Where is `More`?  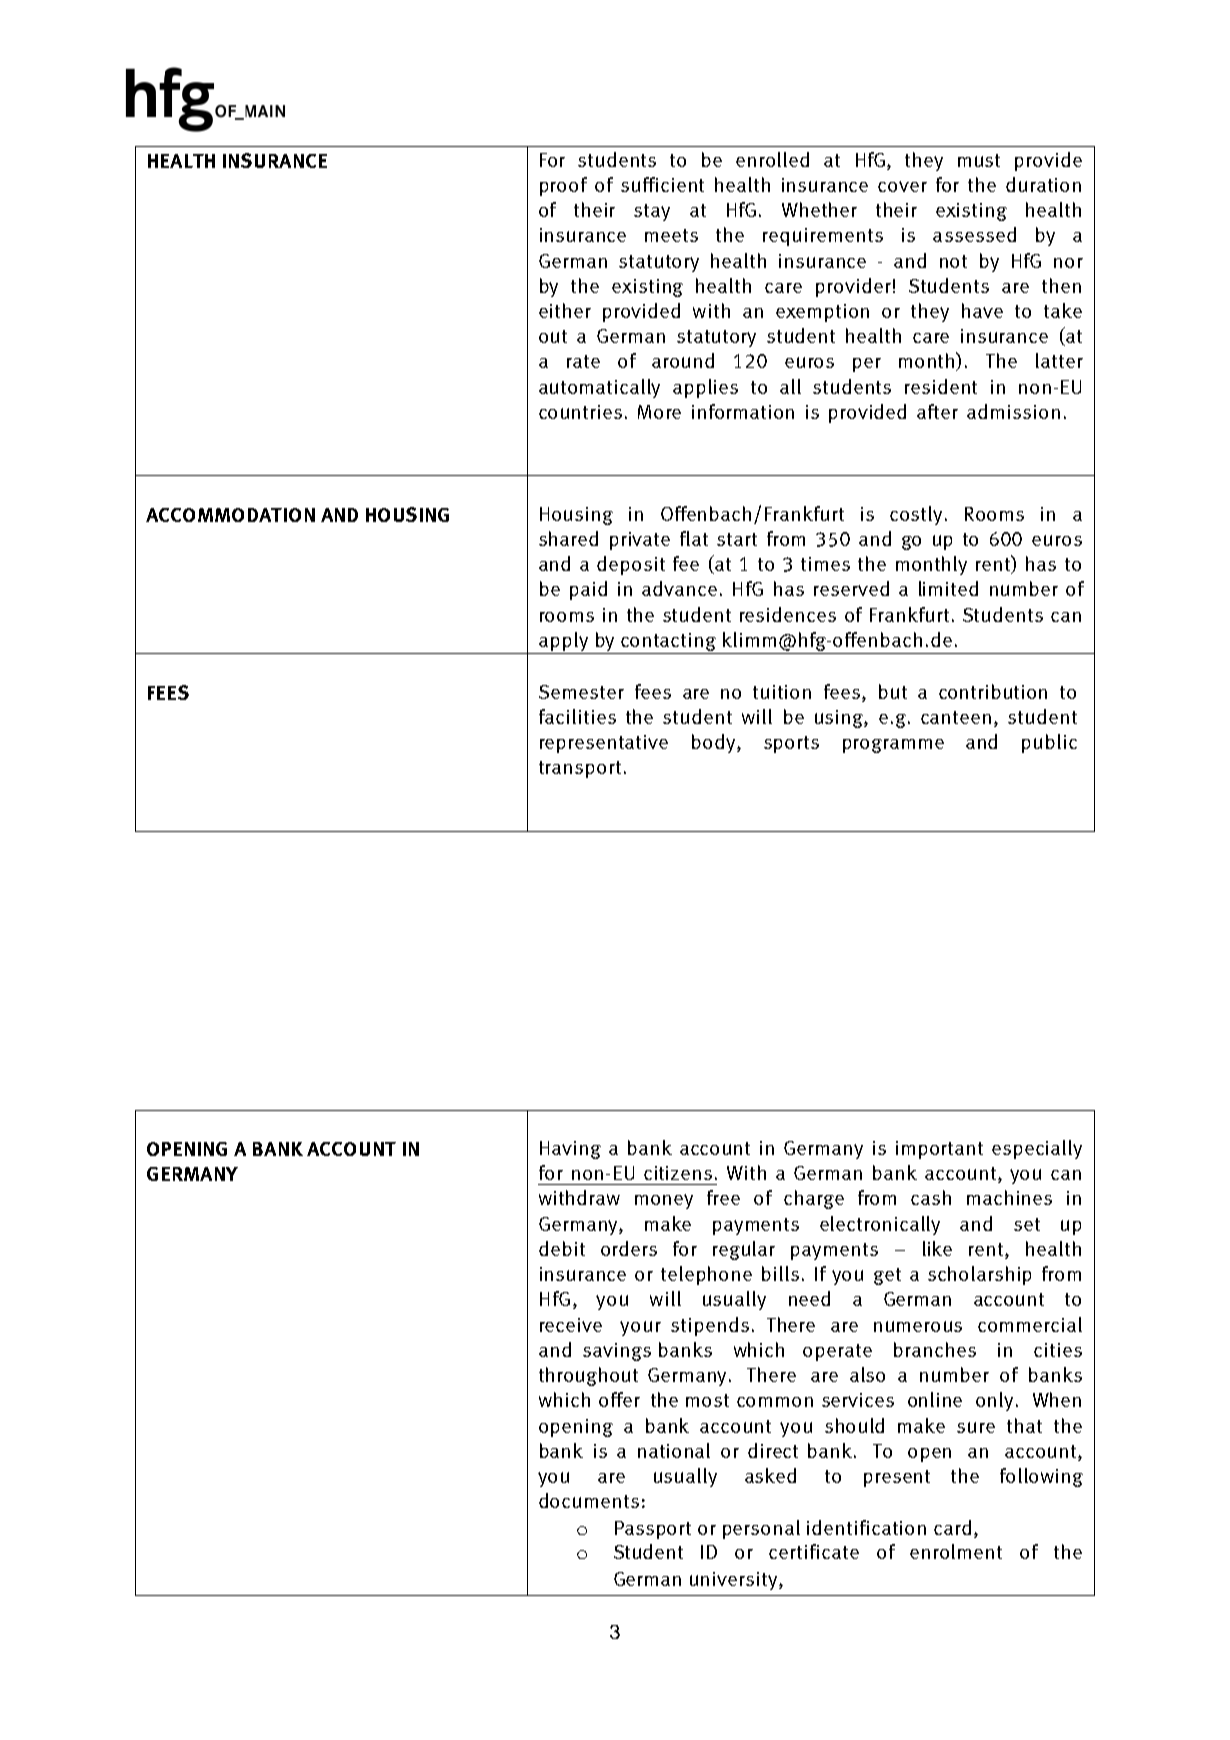 More is located at coordinates (659, 412).
